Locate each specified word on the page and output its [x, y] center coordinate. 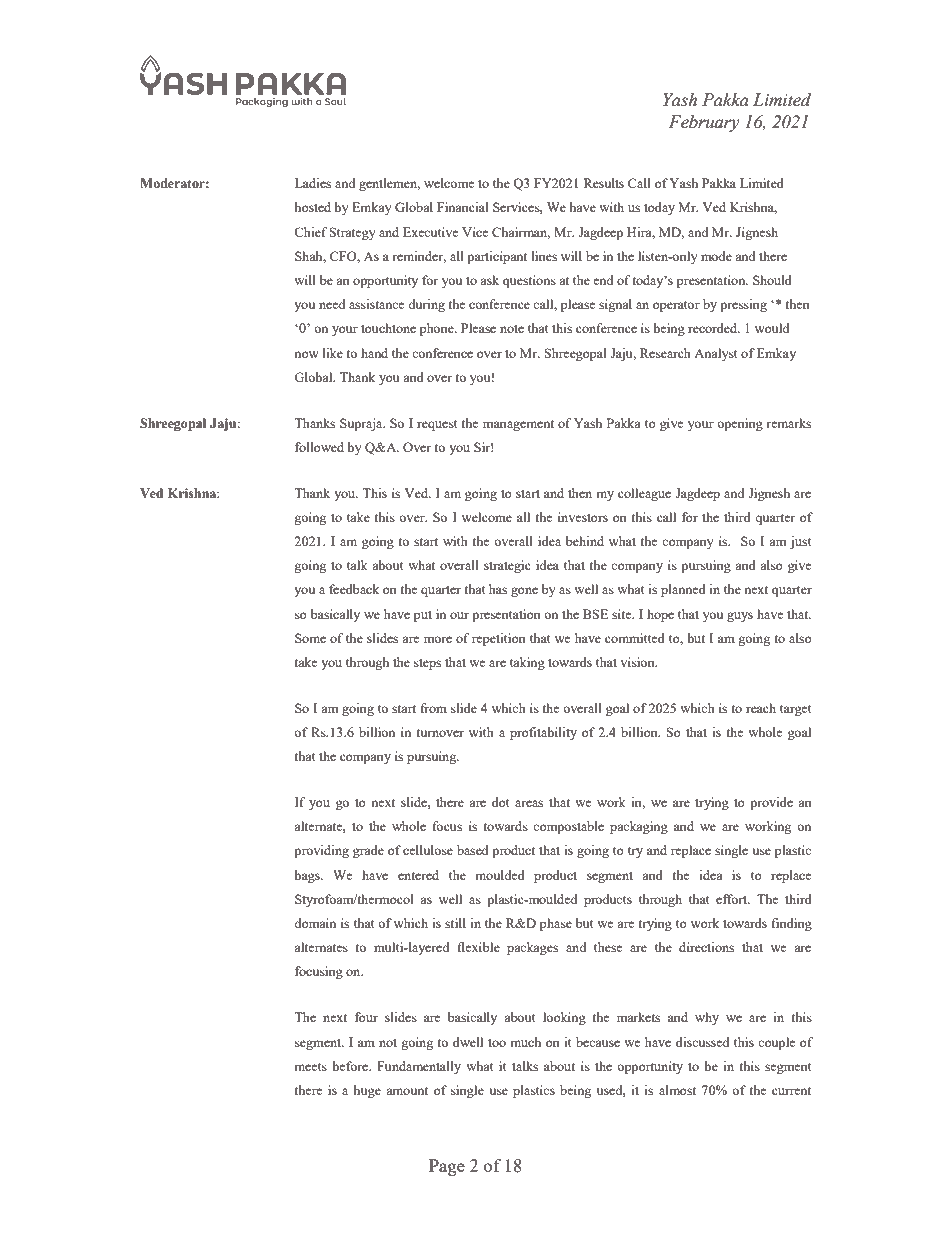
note [512, 329]
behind [585, 541]
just [800, 542]
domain [315, 923]
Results [604, 183]
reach [761, 708]
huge [367, 1091]
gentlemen [389, 184]
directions [706, 947]
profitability [543, 733]
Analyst [715, 354]
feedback [354, 589]
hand [374, 353]
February [704, 123]
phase [556, 924]
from [434, 708]
